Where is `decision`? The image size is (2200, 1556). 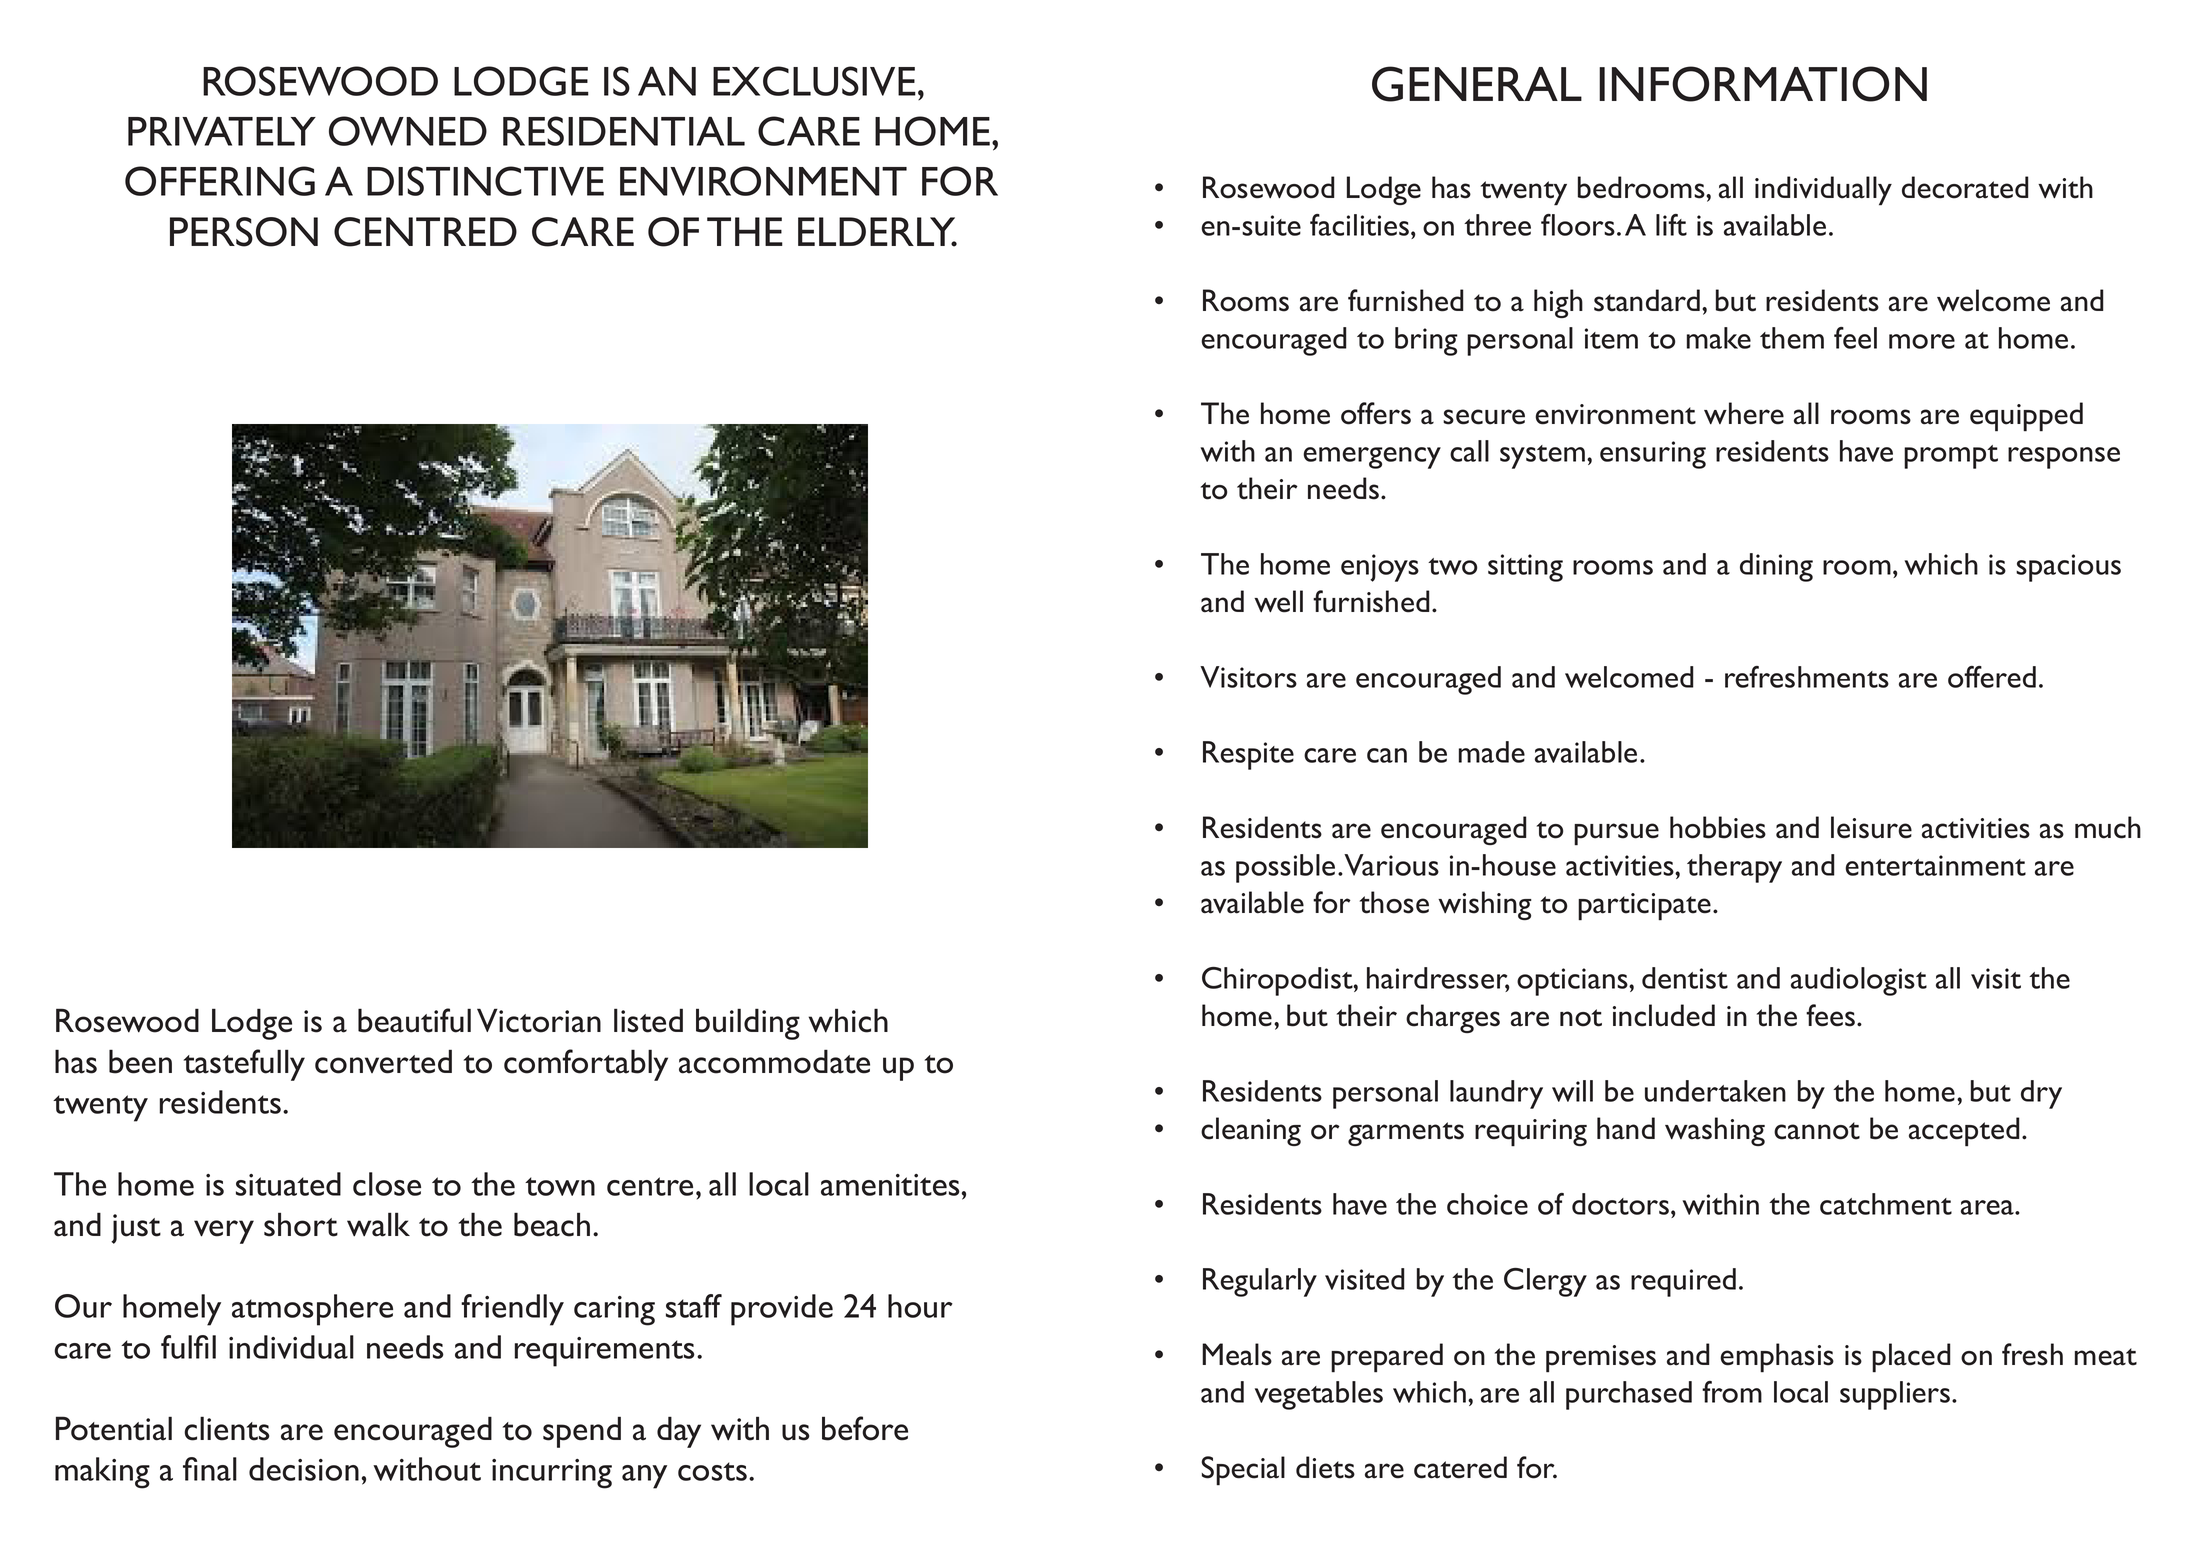
decision is located at coordinates (304, 1469).
